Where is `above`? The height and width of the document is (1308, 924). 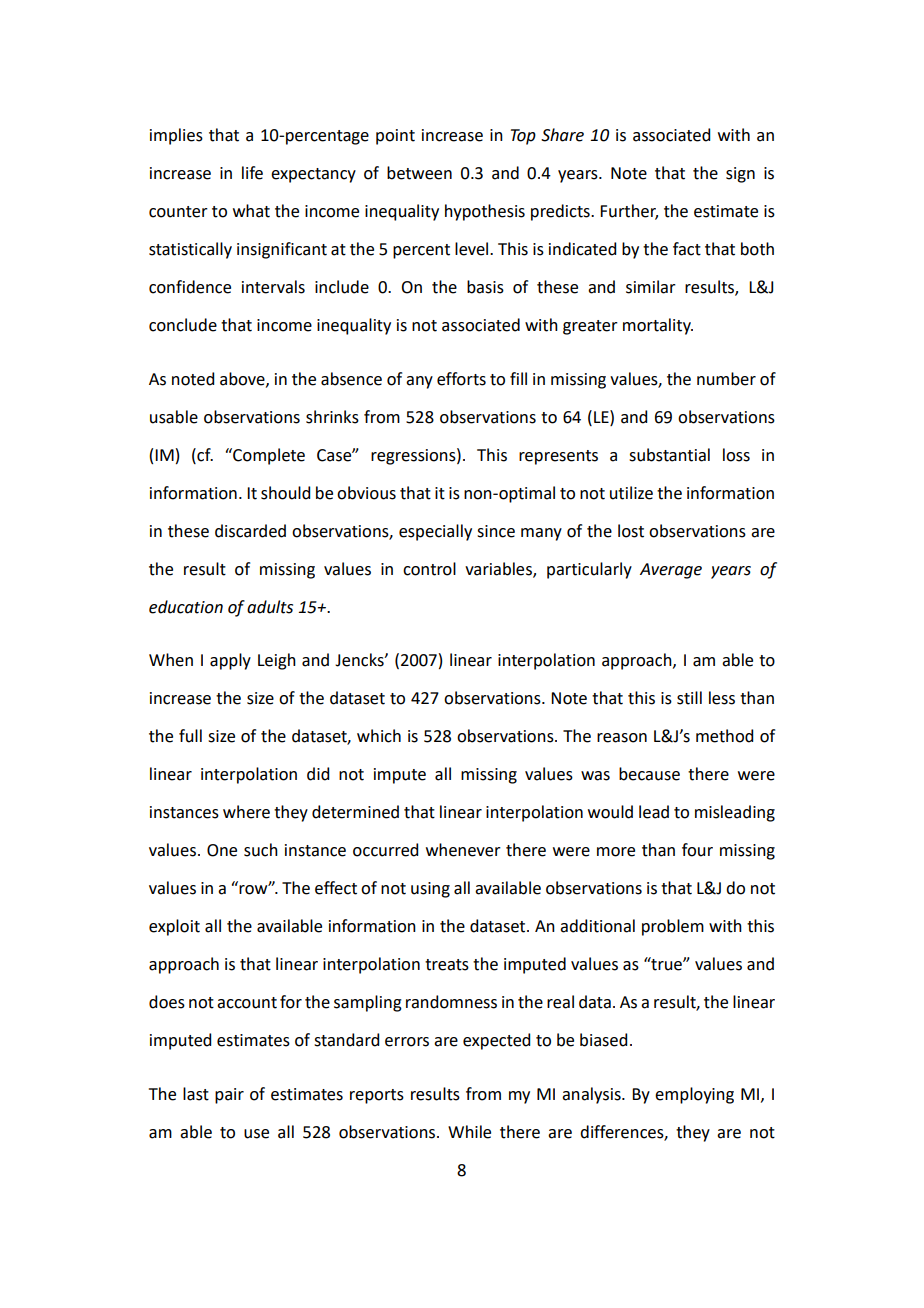 above is located at coordinates (243, 379).
